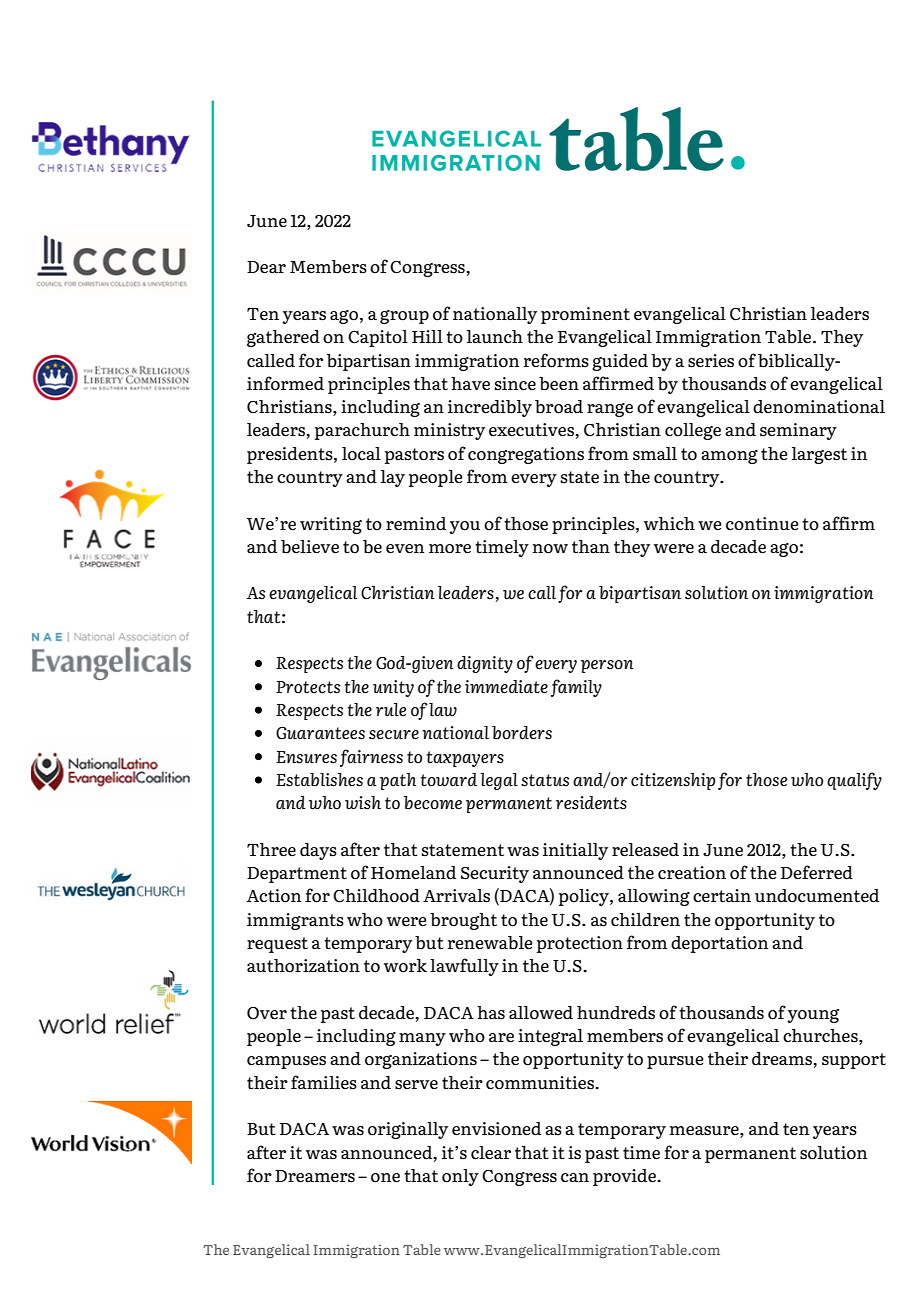  What do you see at coordinates (854, 781) in the image?
I see `qualify` at bounding box center [854, 781].
